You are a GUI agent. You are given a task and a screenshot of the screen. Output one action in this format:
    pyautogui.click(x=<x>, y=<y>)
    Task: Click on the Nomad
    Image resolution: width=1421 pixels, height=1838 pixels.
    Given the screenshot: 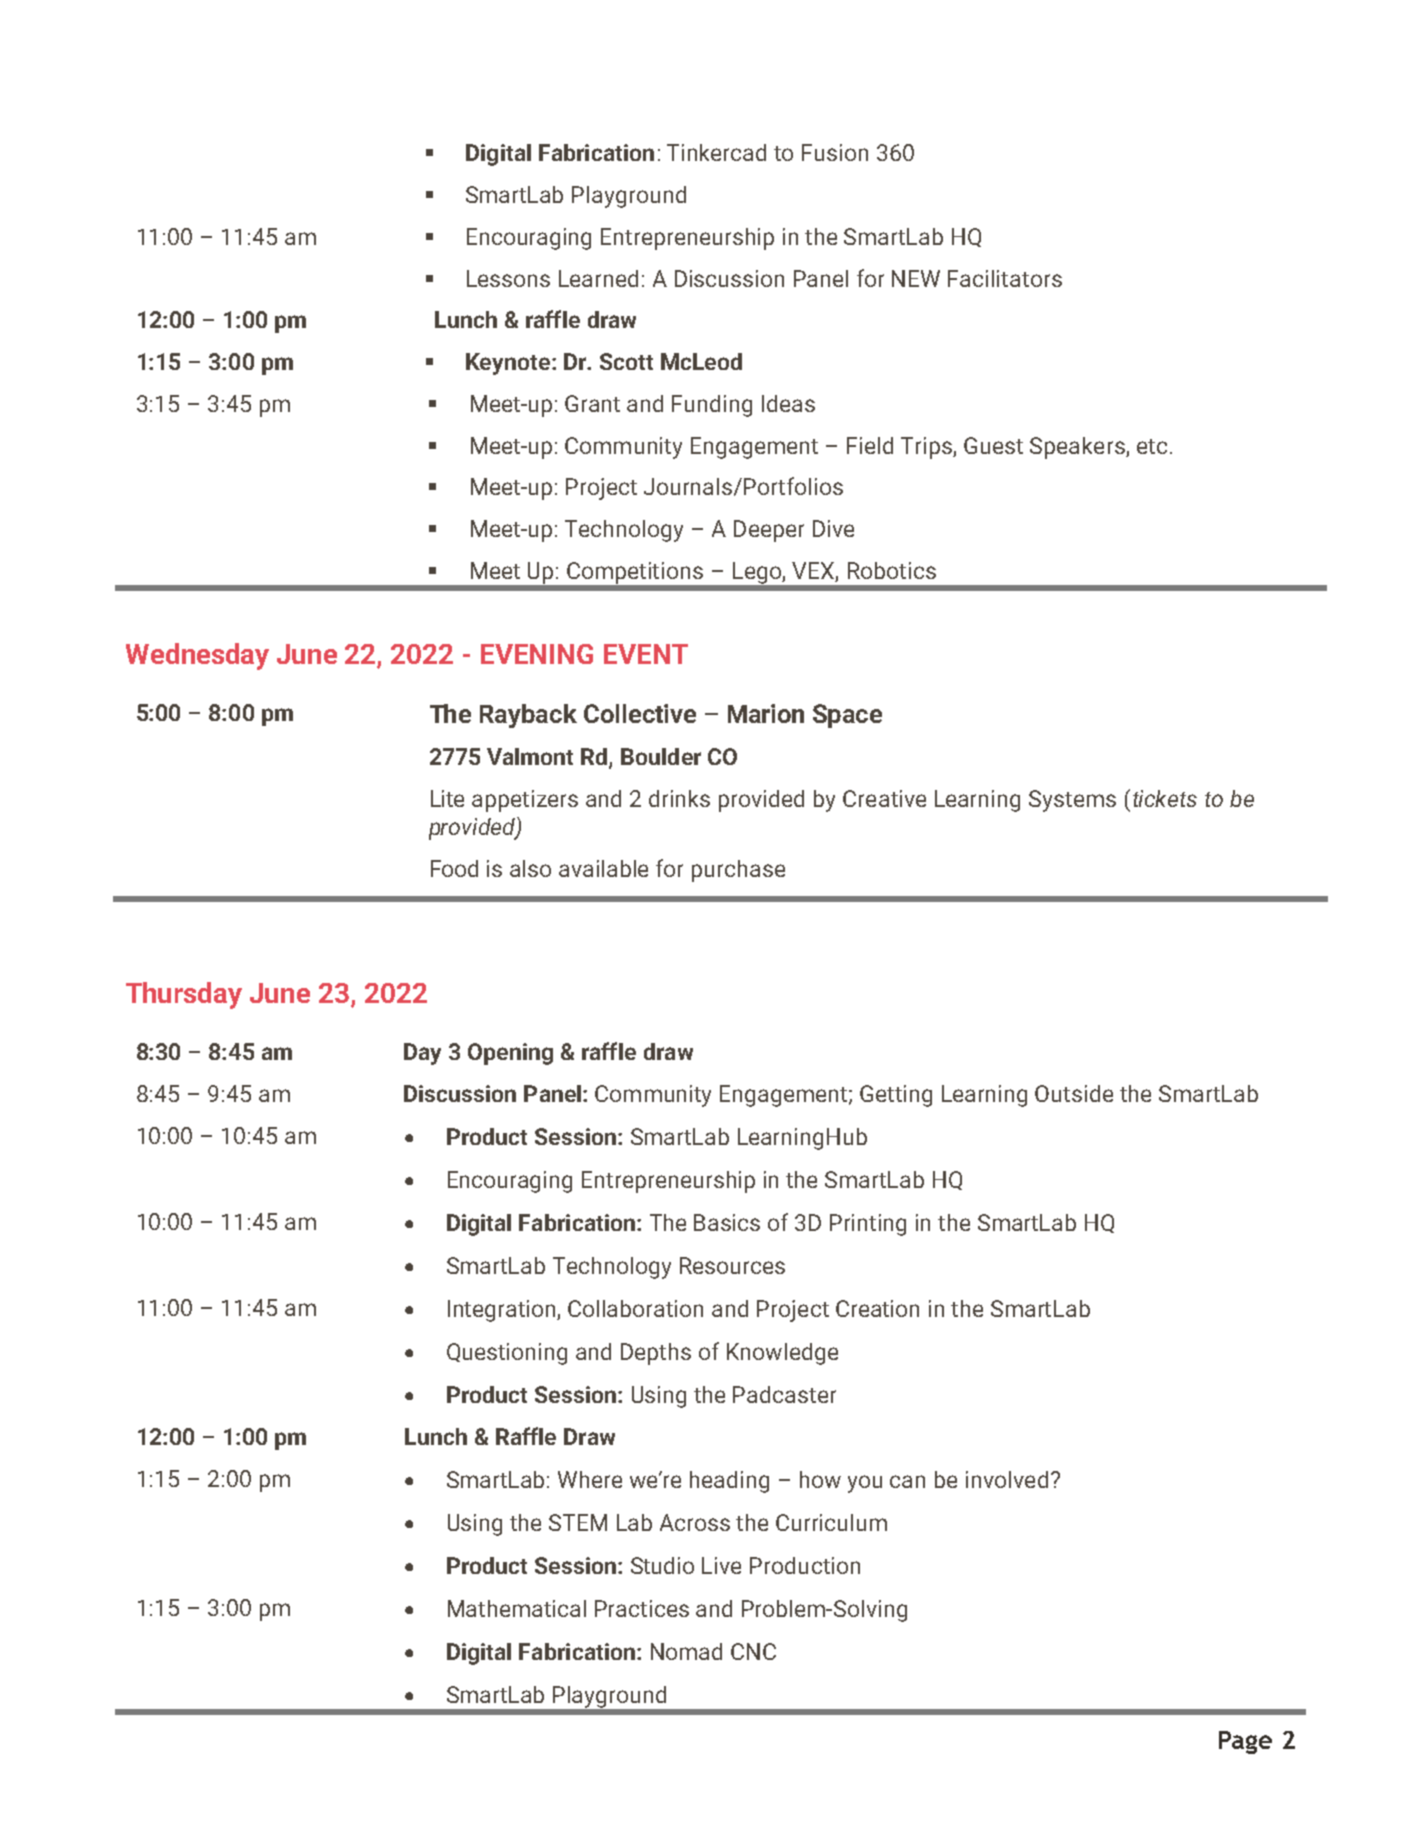 What is the action you would take?
    pyautogui.click(x=686, y=1651)
